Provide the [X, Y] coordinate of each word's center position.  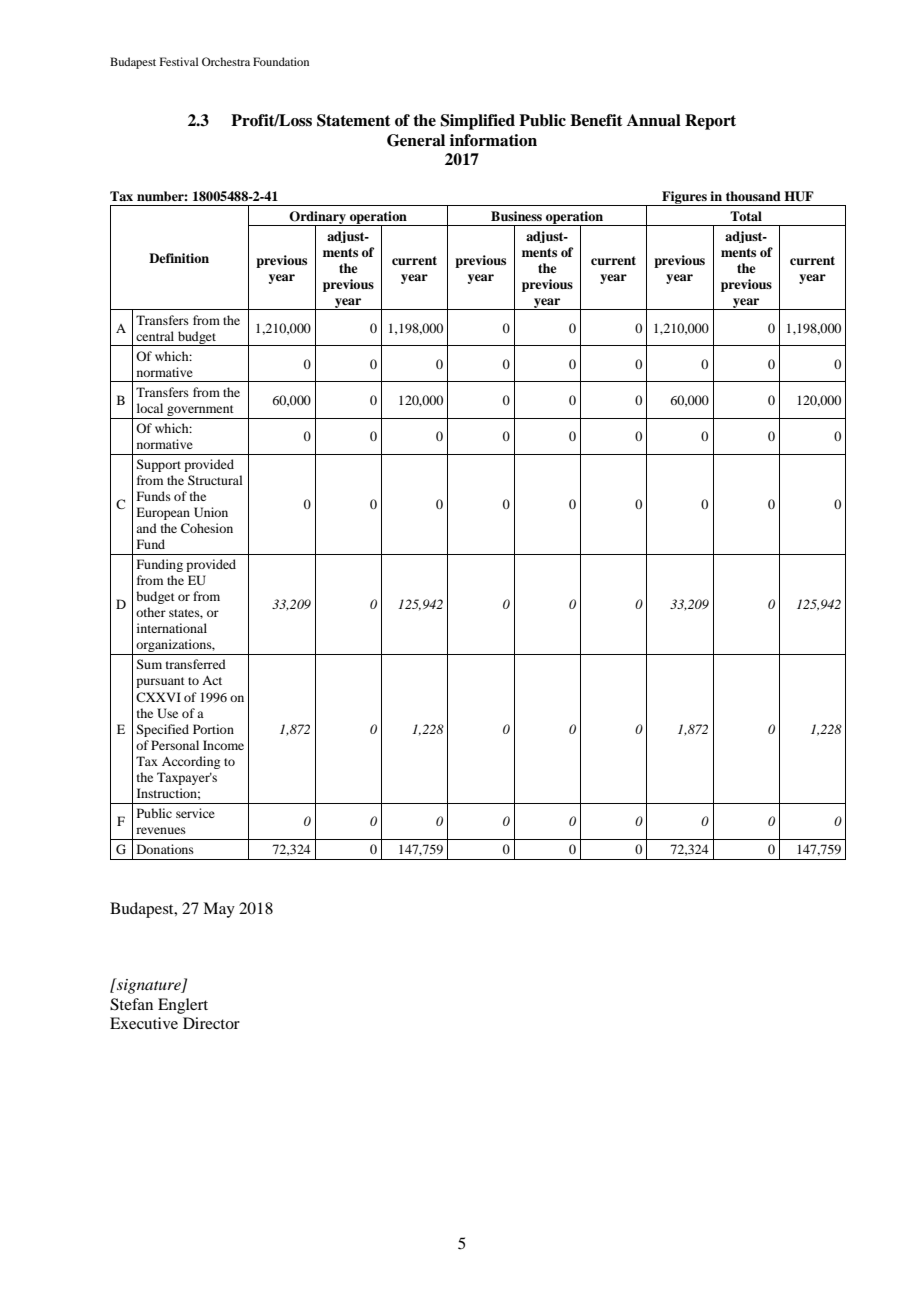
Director [211, 1023]
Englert [183, 1006]
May [219, 910]
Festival [179, 61]
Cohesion [207, 528]
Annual [654, 120]
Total [746, 216]
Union [211, 512]
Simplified [477, 122]
